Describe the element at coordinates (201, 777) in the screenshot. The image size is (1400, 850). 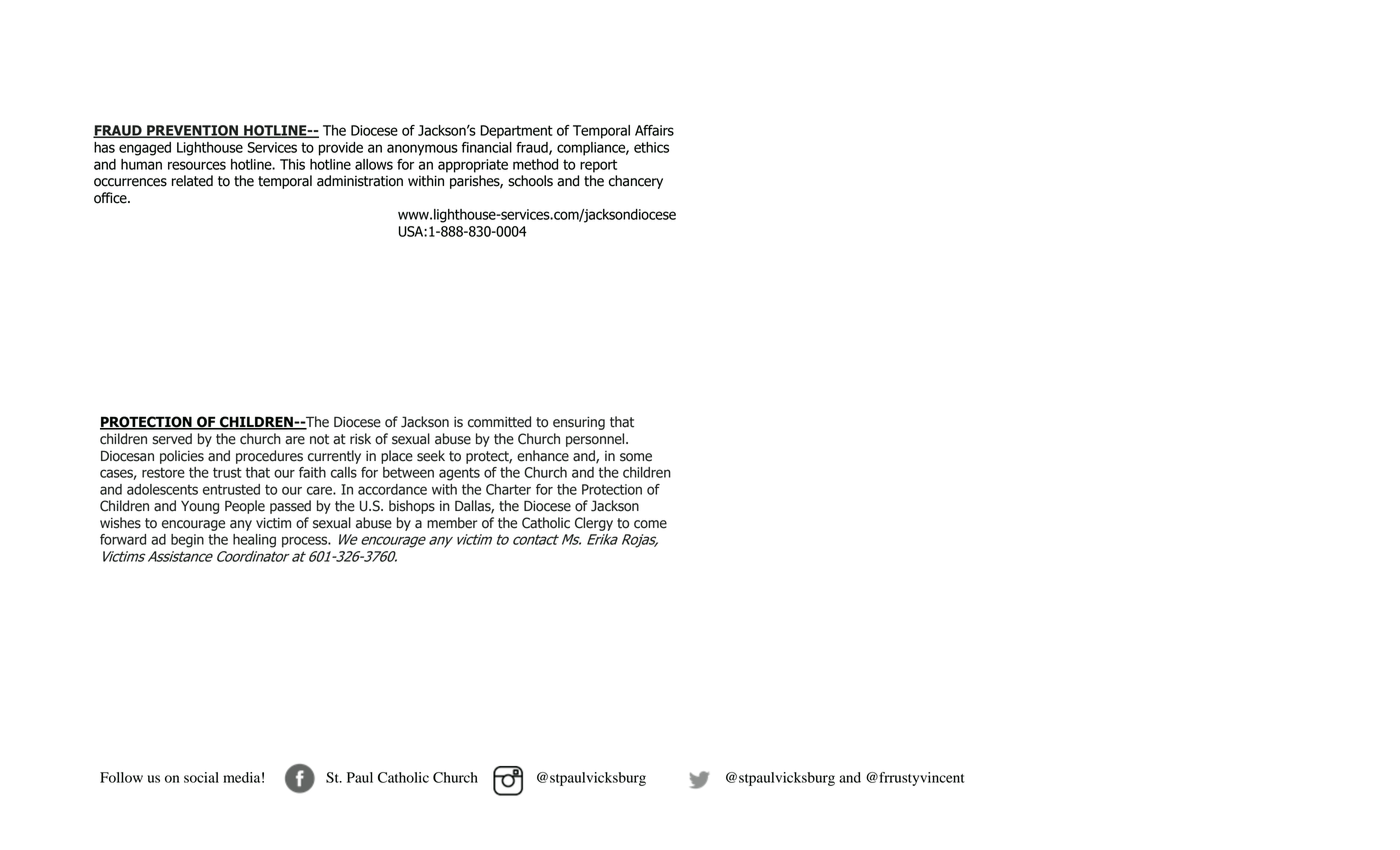
I see `social` at that location.
